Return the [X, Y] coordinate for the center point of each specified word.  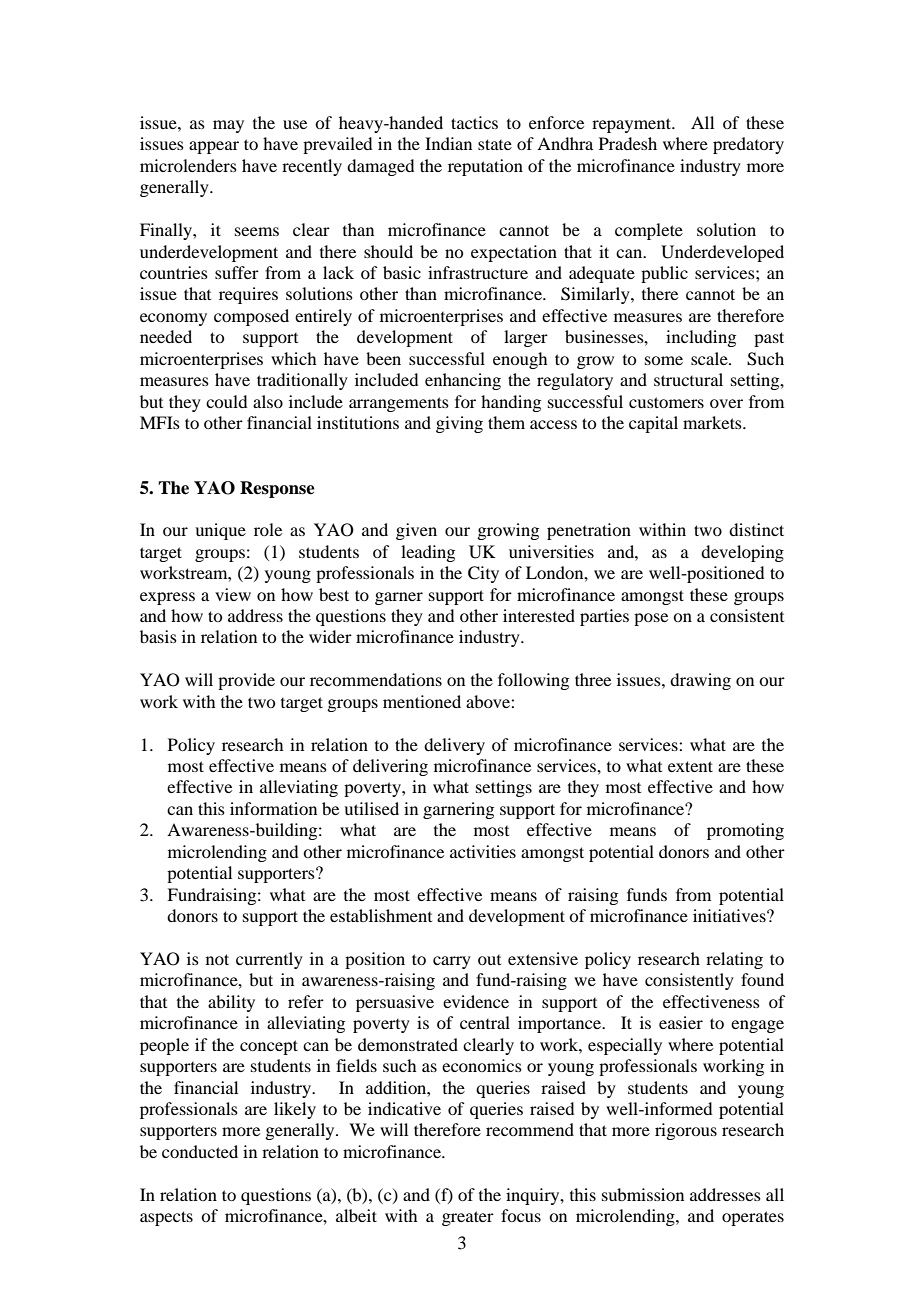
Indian [448, 143]
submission [643, 1194]
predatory [748, 145]
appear [214, 147]
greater [468, 1218]
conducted [200, 1151]
